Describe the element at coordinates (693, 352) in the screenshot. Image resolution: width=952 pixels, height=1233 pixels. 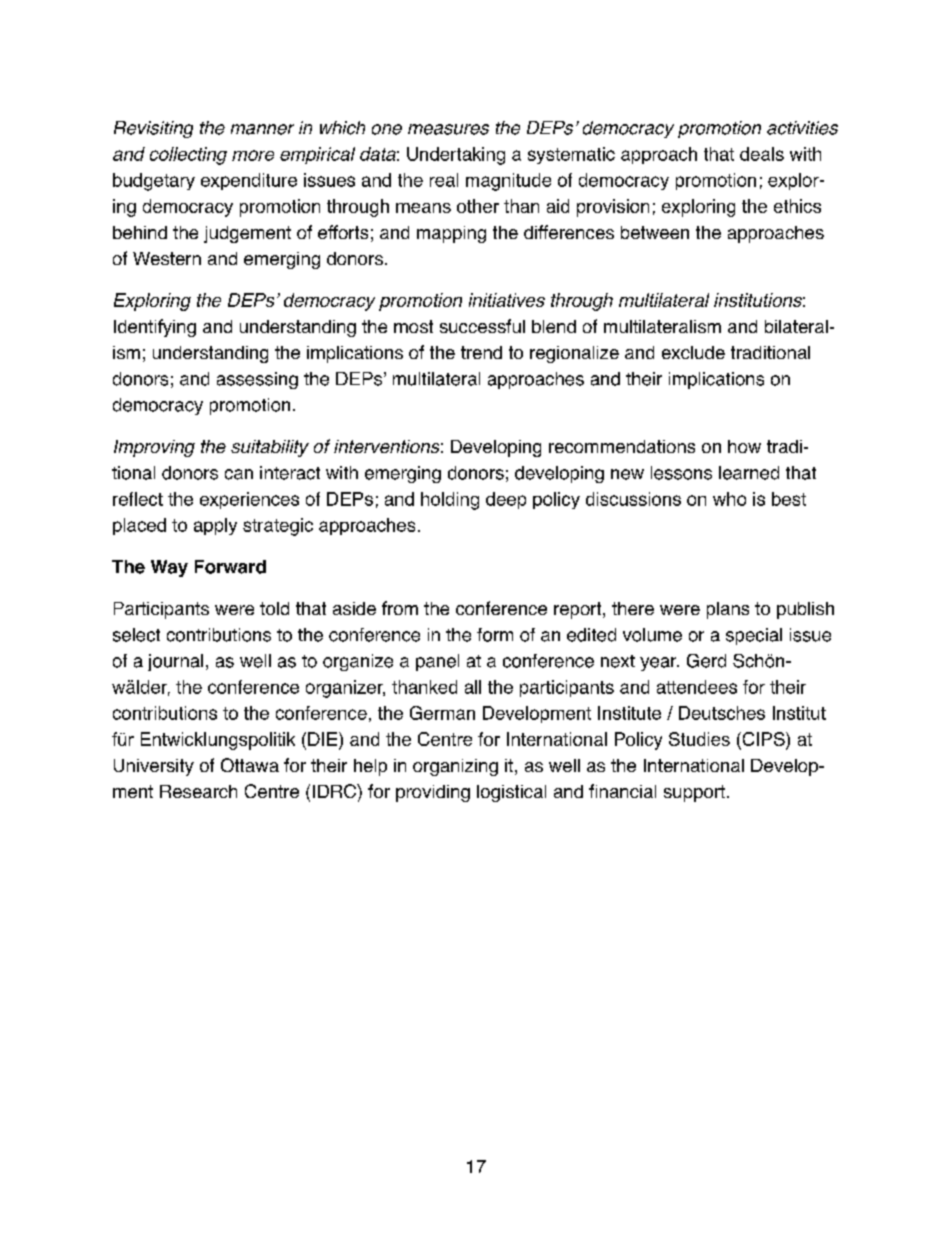
I see `exclude` at that location.
